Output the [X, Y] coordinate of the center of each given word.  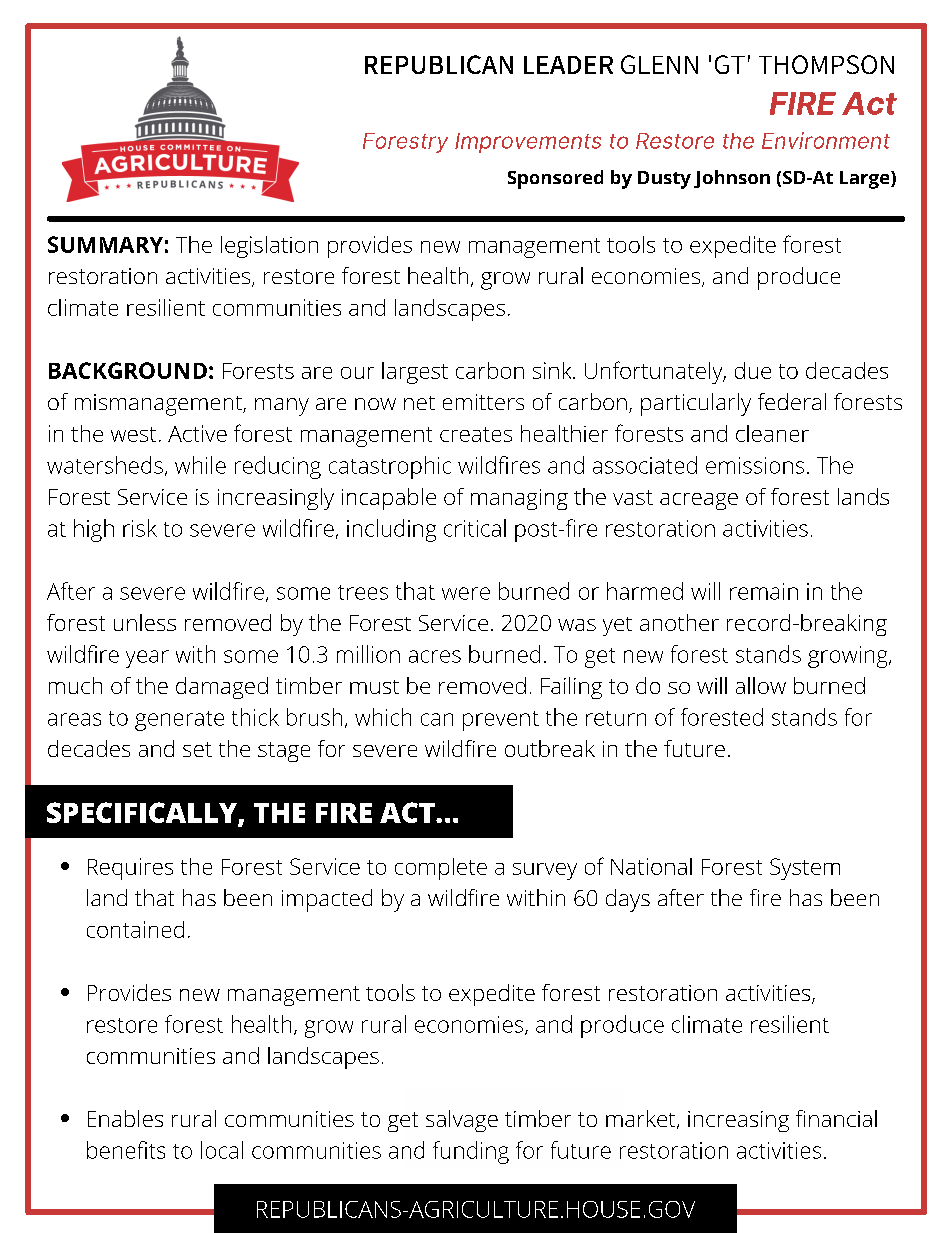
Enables [125, 1118]
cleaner [772, 433]
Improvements [528, 143]
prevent [501, 721]
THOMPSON [826, 64]
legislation [269, 247]
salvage [462, 1121]
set [197, 749]
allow [761, 685]
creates [476, 434]
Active [197, 433]
